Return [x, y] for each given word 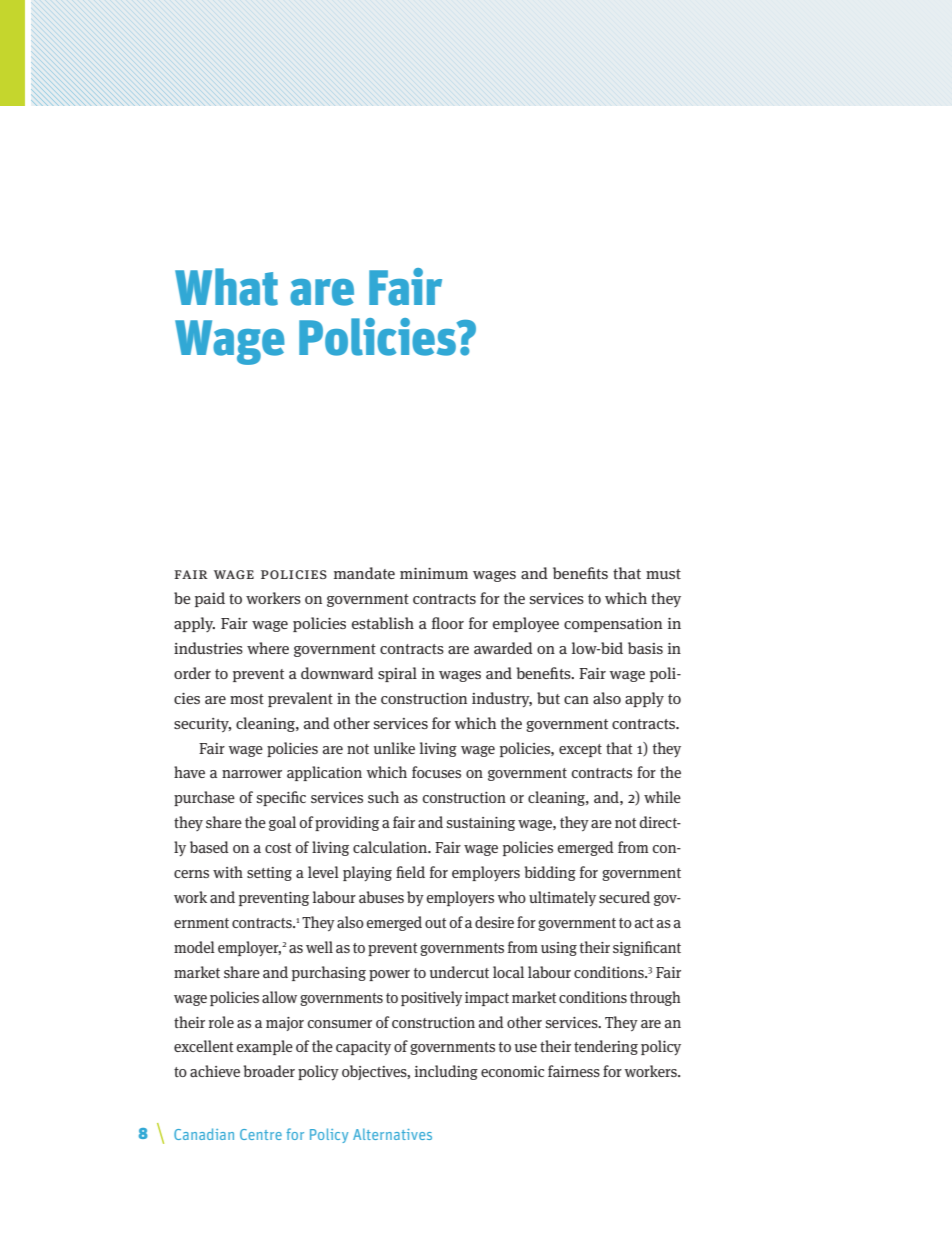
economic [512, 1071]
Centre [261, 1134]
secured [624, 897]
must [663, 574]
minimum [434, 573]
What [226, 287]
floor [448, 623]
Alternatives [392, 1134]
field [410, 872]
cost [278, 848]
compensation [613, 625]
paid [210, 599]
